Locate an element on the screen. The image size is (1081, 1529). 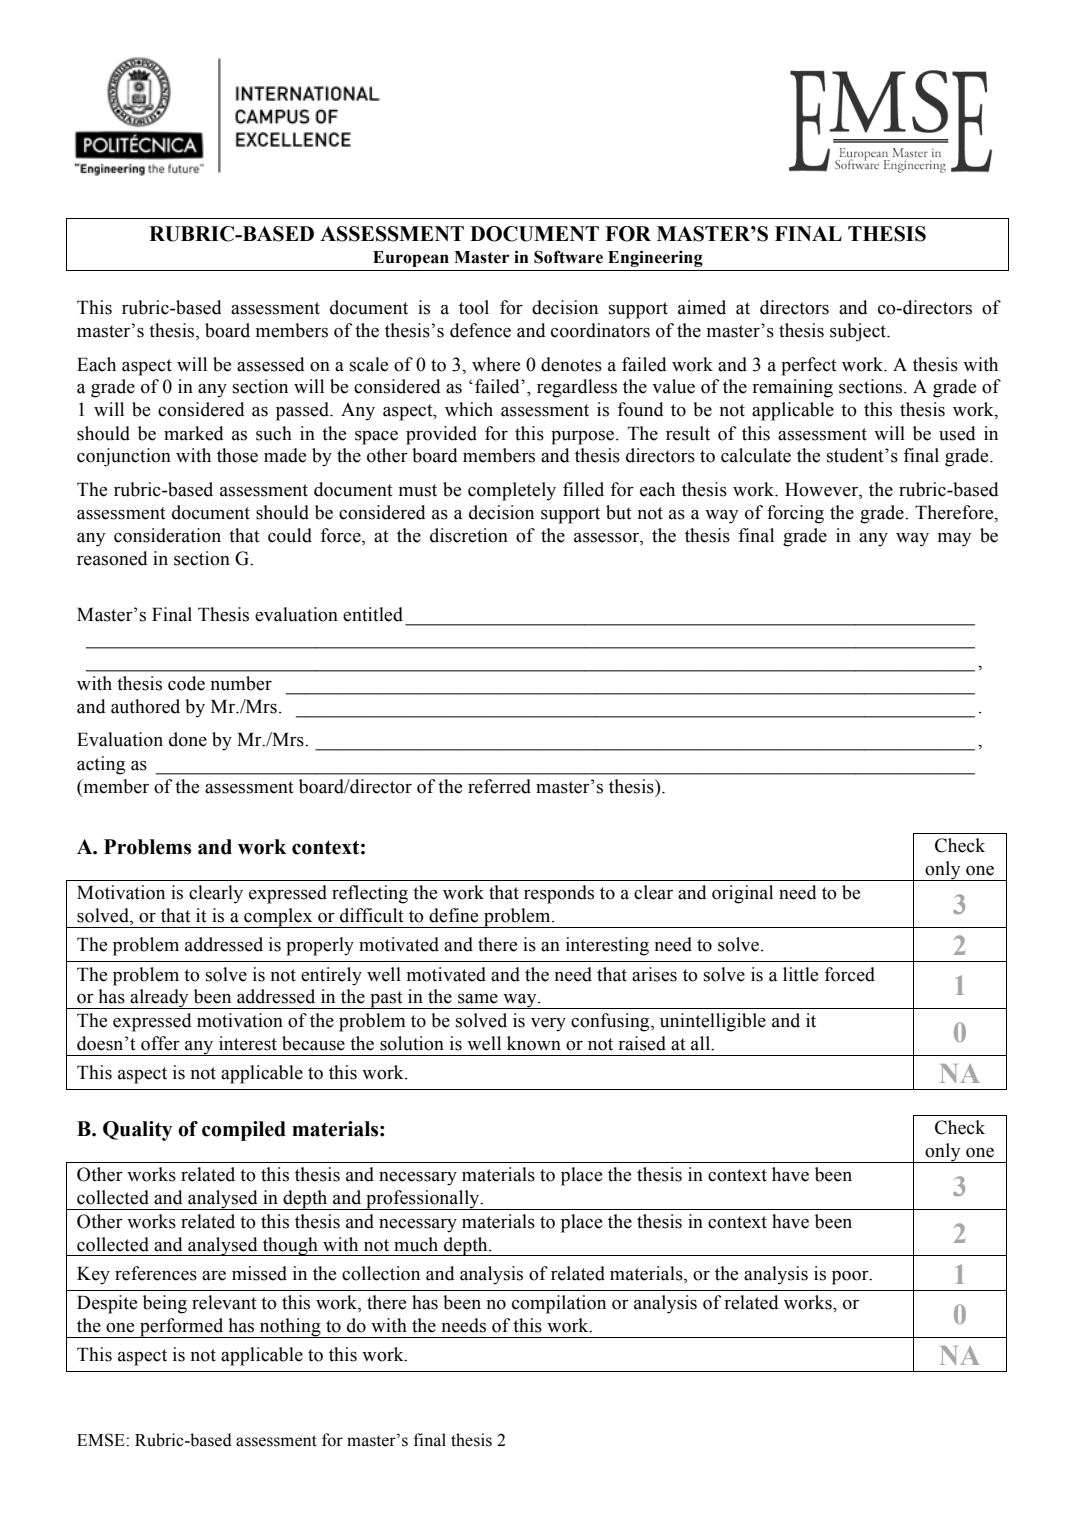
assessed is located at coordinates (271, 364).
